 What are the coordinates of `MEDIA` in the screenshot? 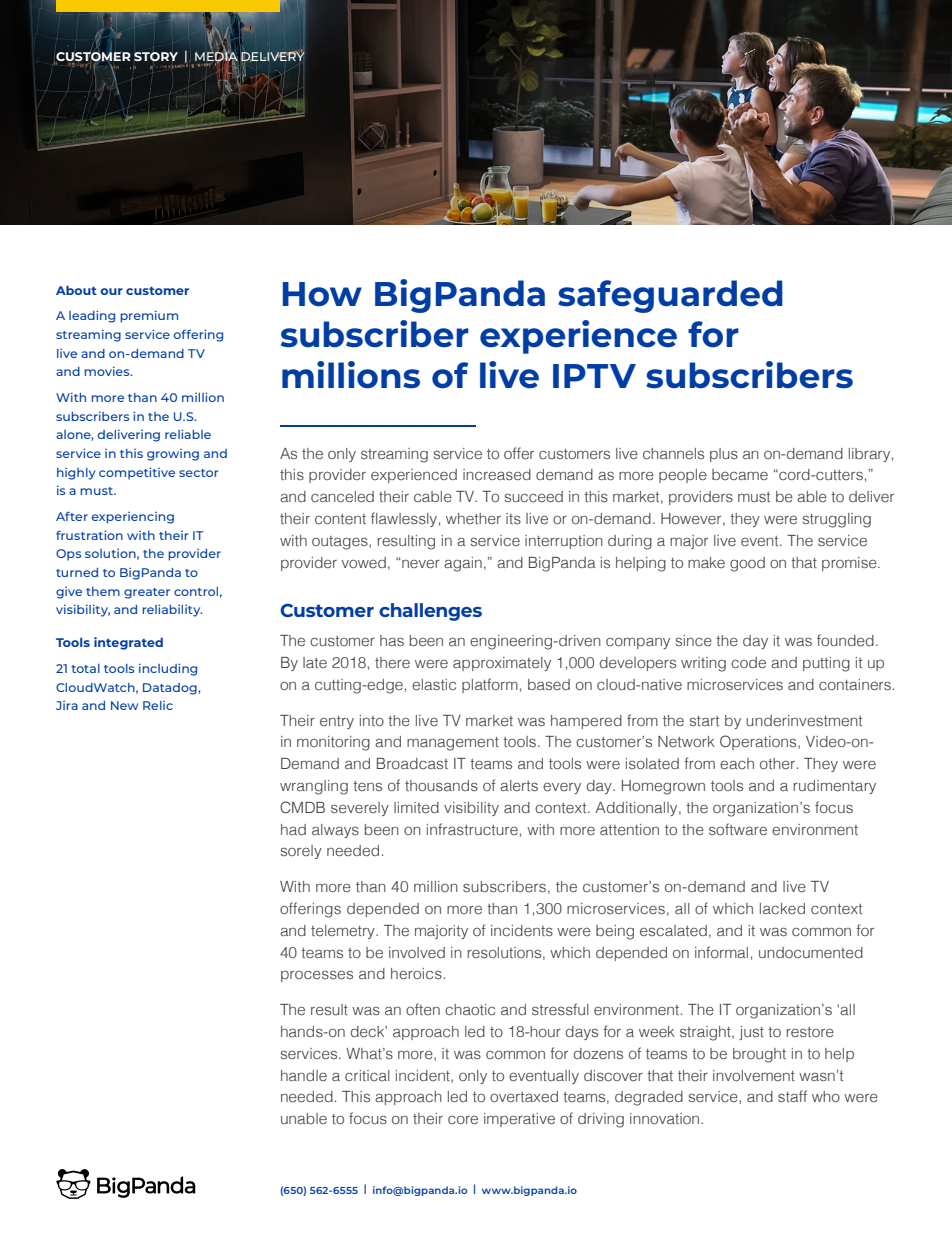 It's located at (216, 57).
